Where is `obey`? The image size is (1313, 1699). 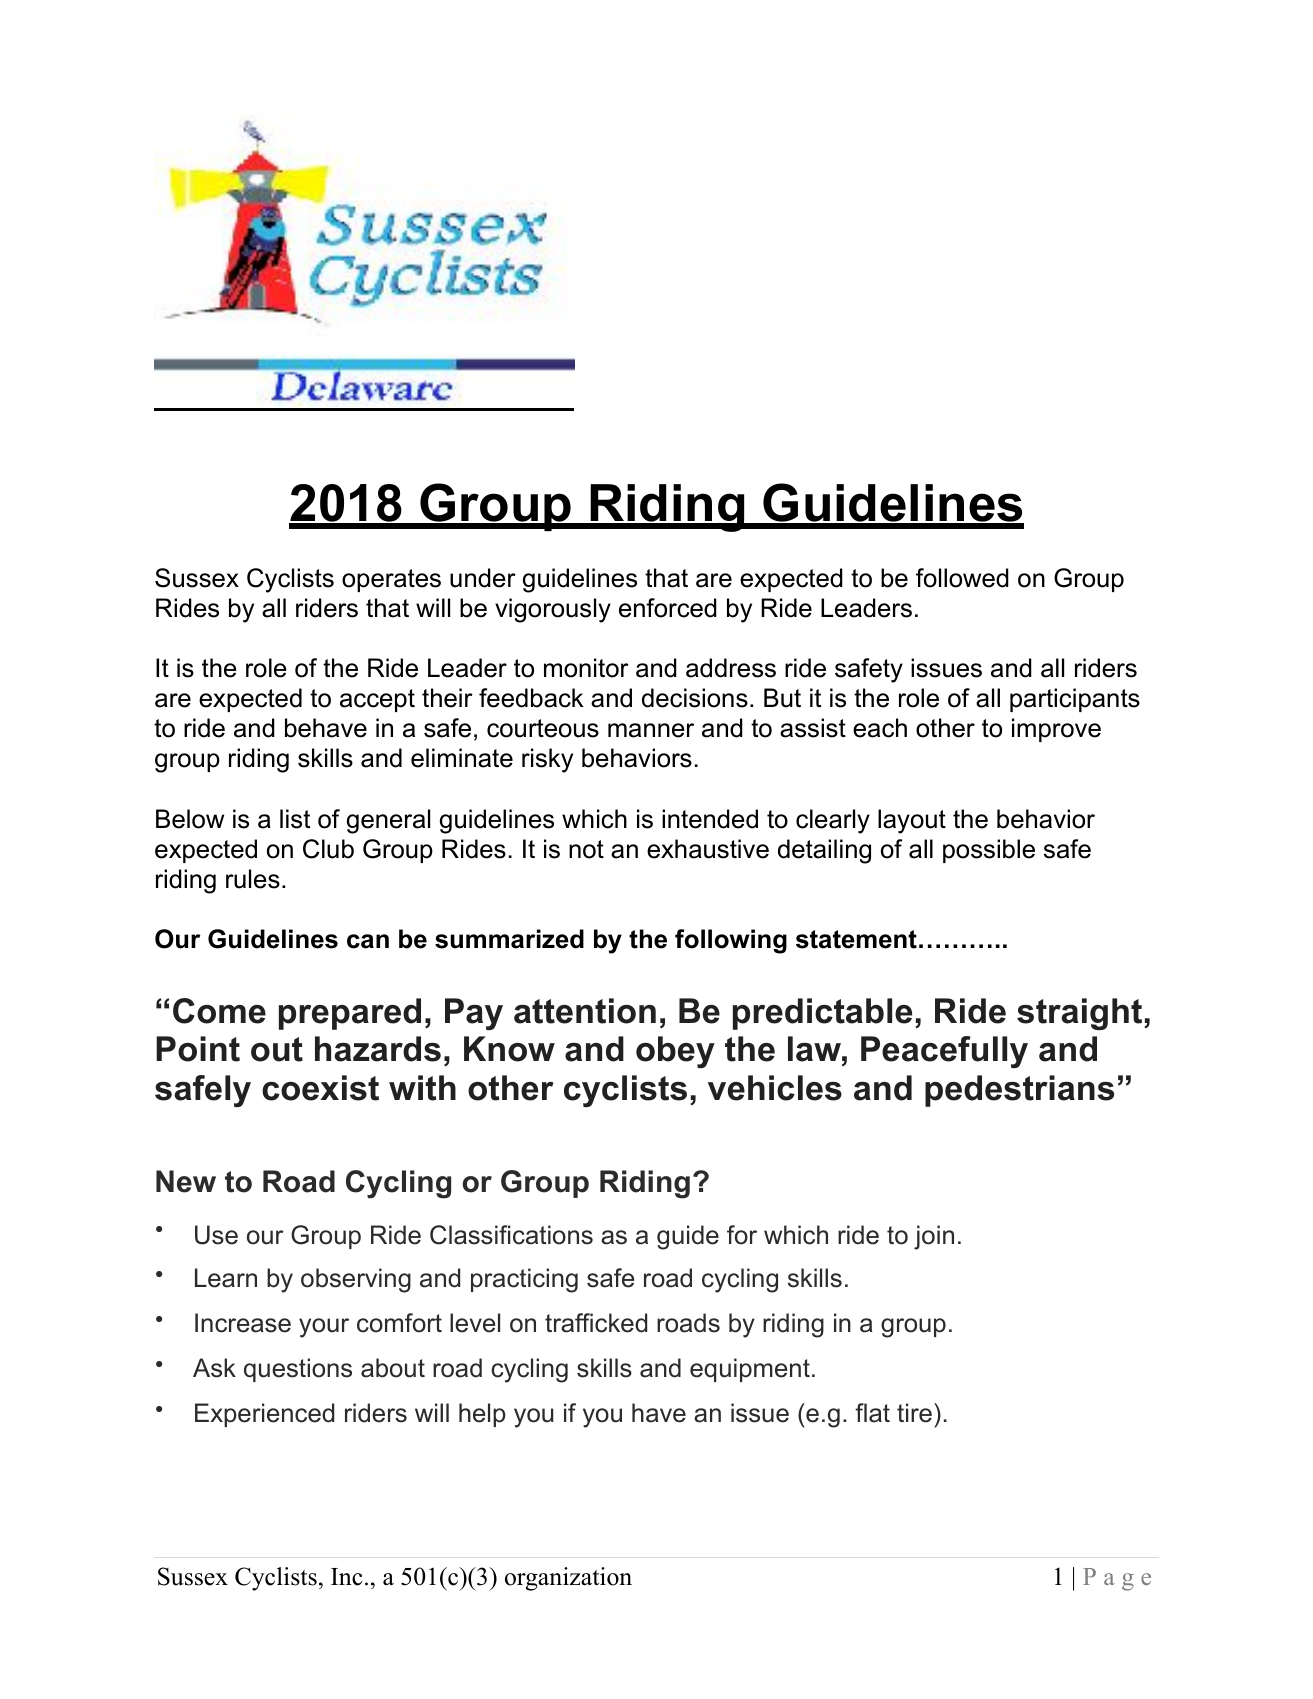
obey is located at coordinates (675, 1052).
